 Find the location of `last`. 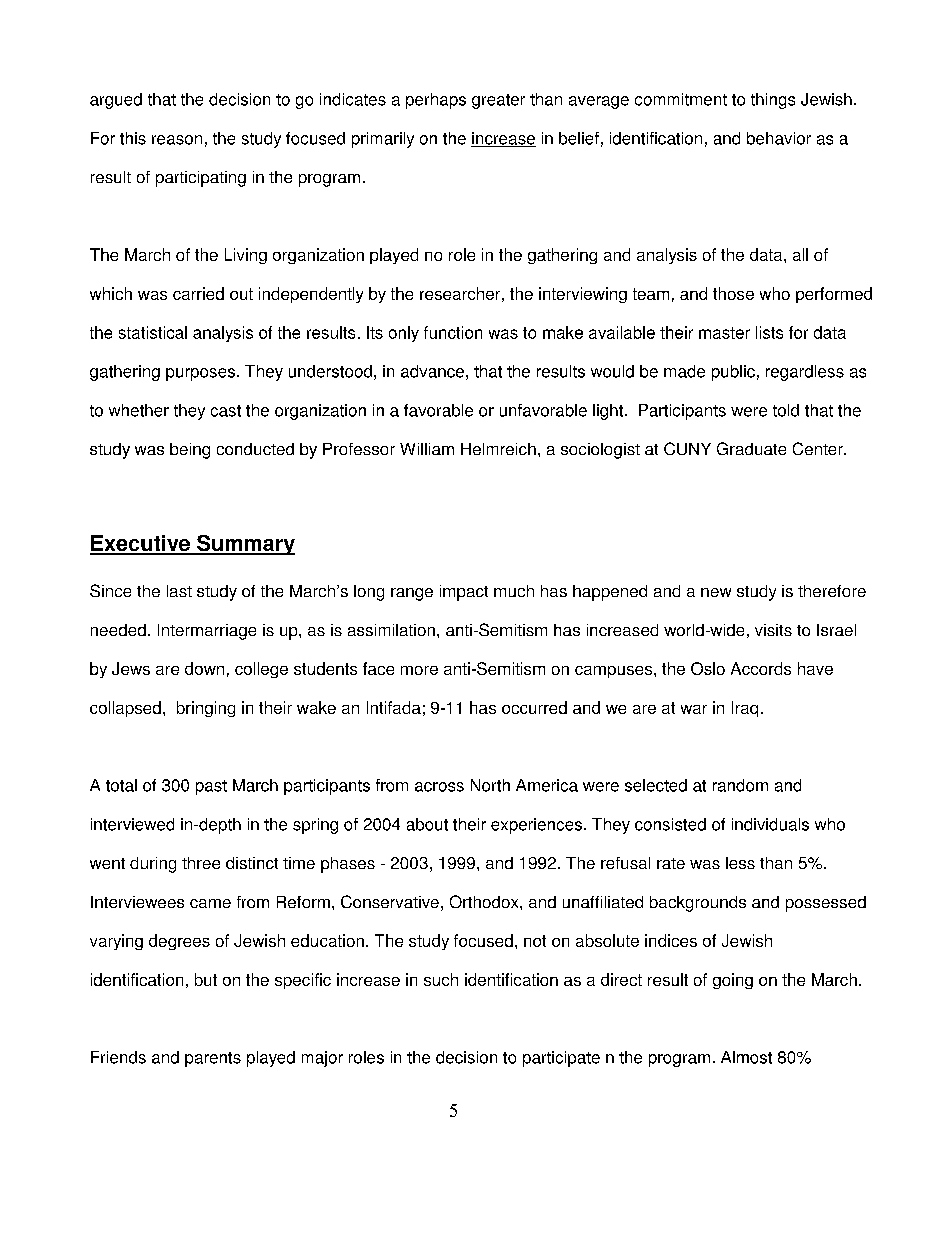

last is located at coordinates (179, 591).
